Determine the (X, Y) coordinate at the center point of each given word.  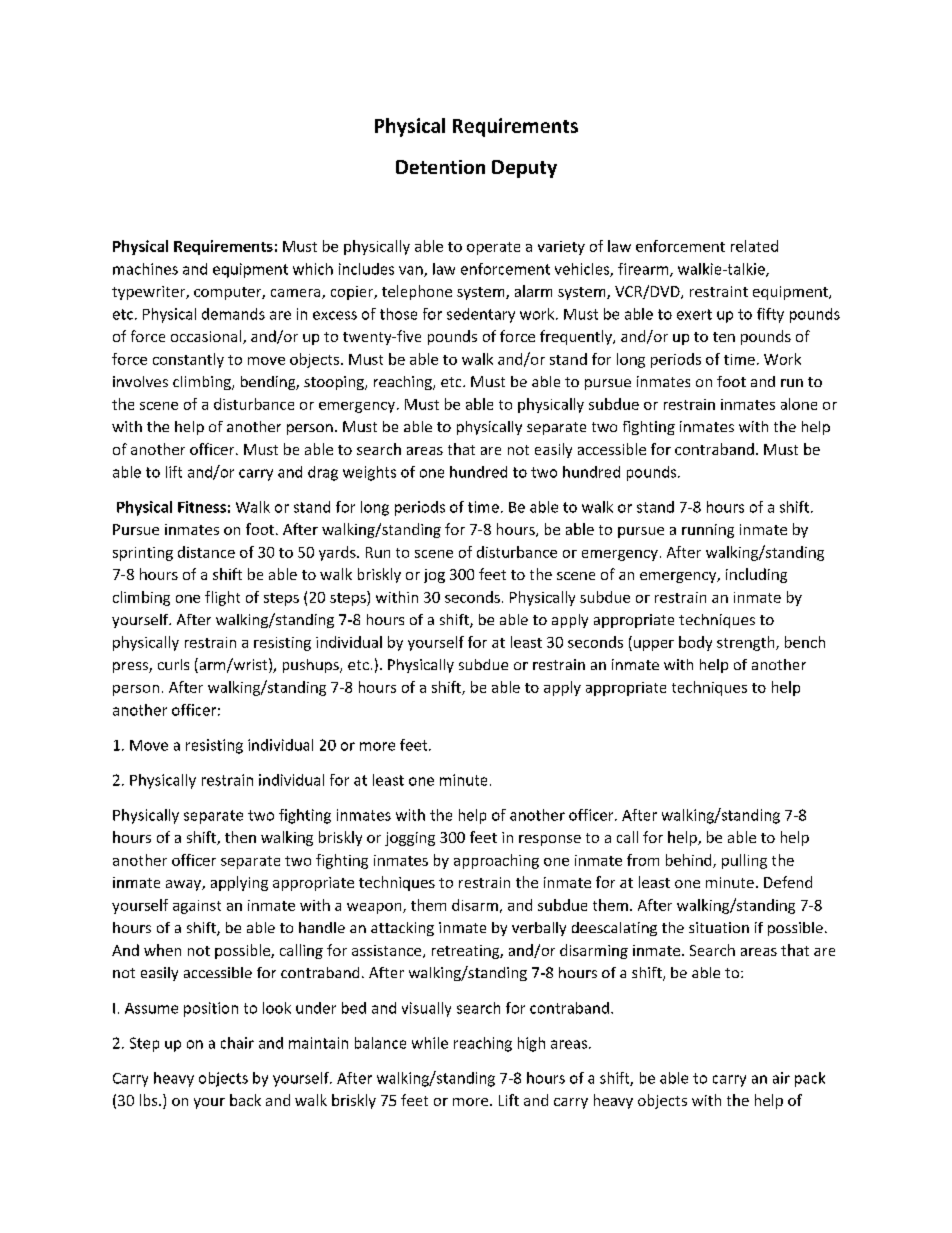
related (754, 246)
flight (222, 598)
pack (810, 1079)
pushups (312, 666)
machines (145, 269)
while (430, 1043)
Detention (440, 167)
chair (237, 1043)
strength (747, 643)
